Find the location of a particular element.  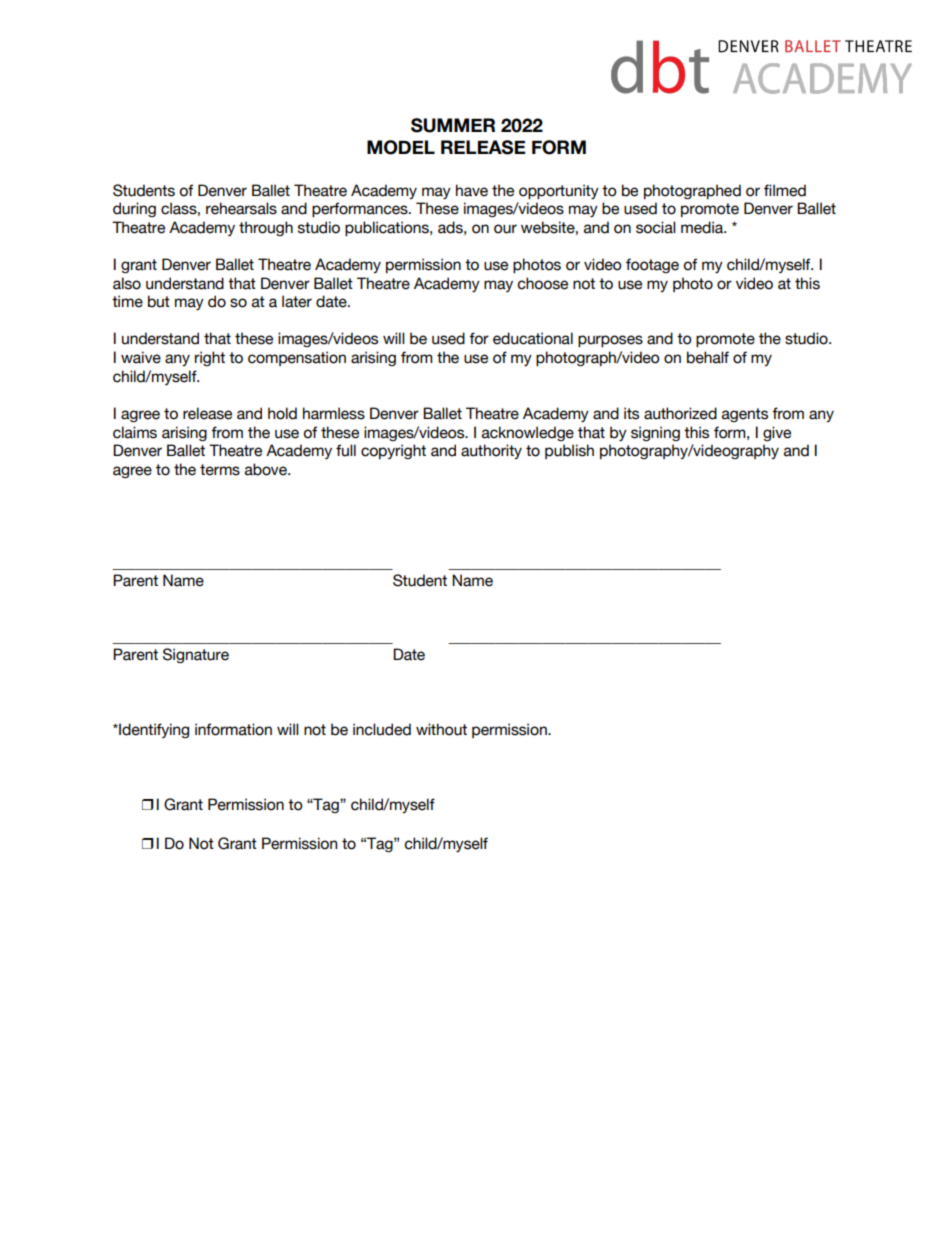

authorized is located at coordinates (680, 413).
